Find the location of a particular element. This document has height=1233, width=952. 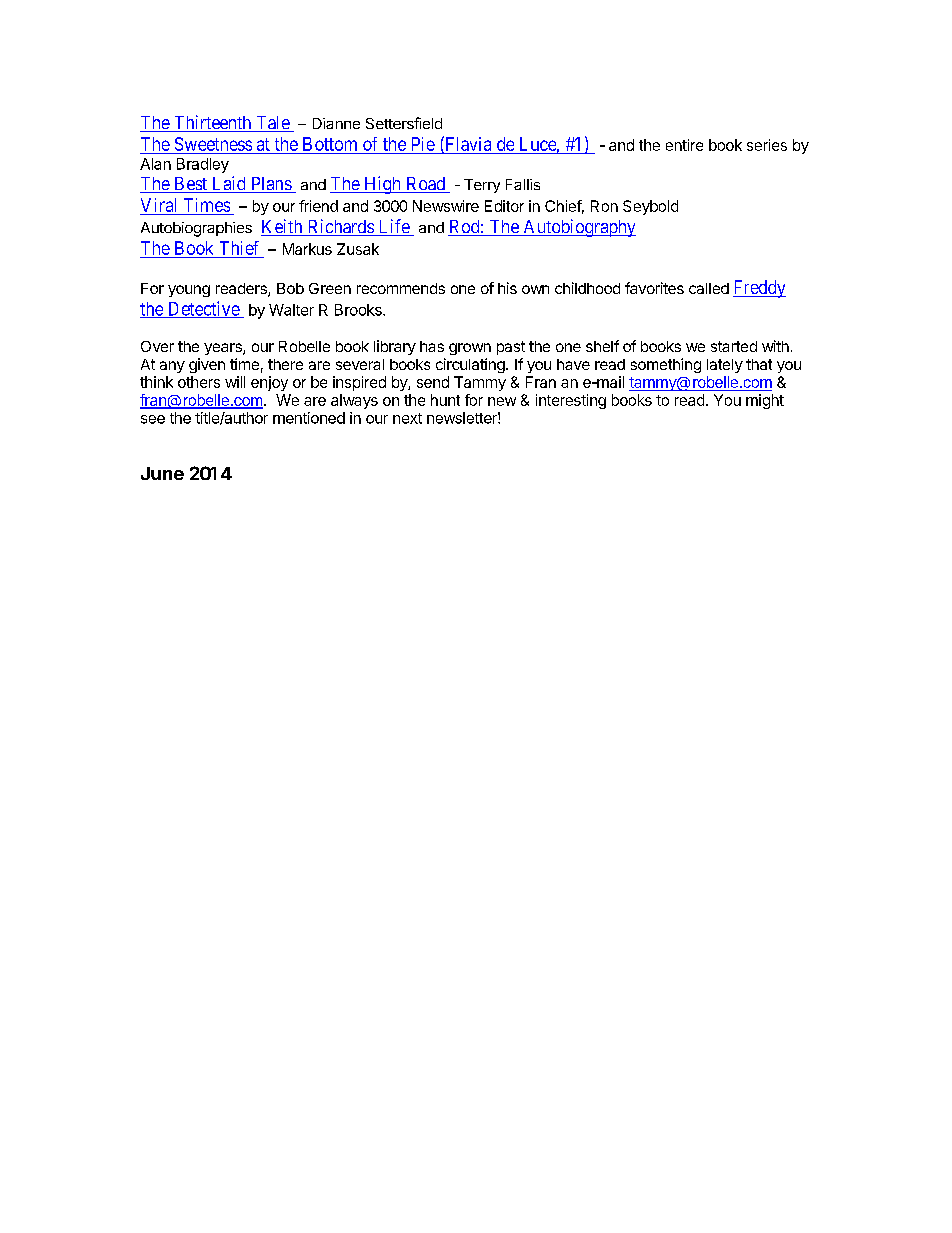

Detective is located at coordinates (203, 309).
